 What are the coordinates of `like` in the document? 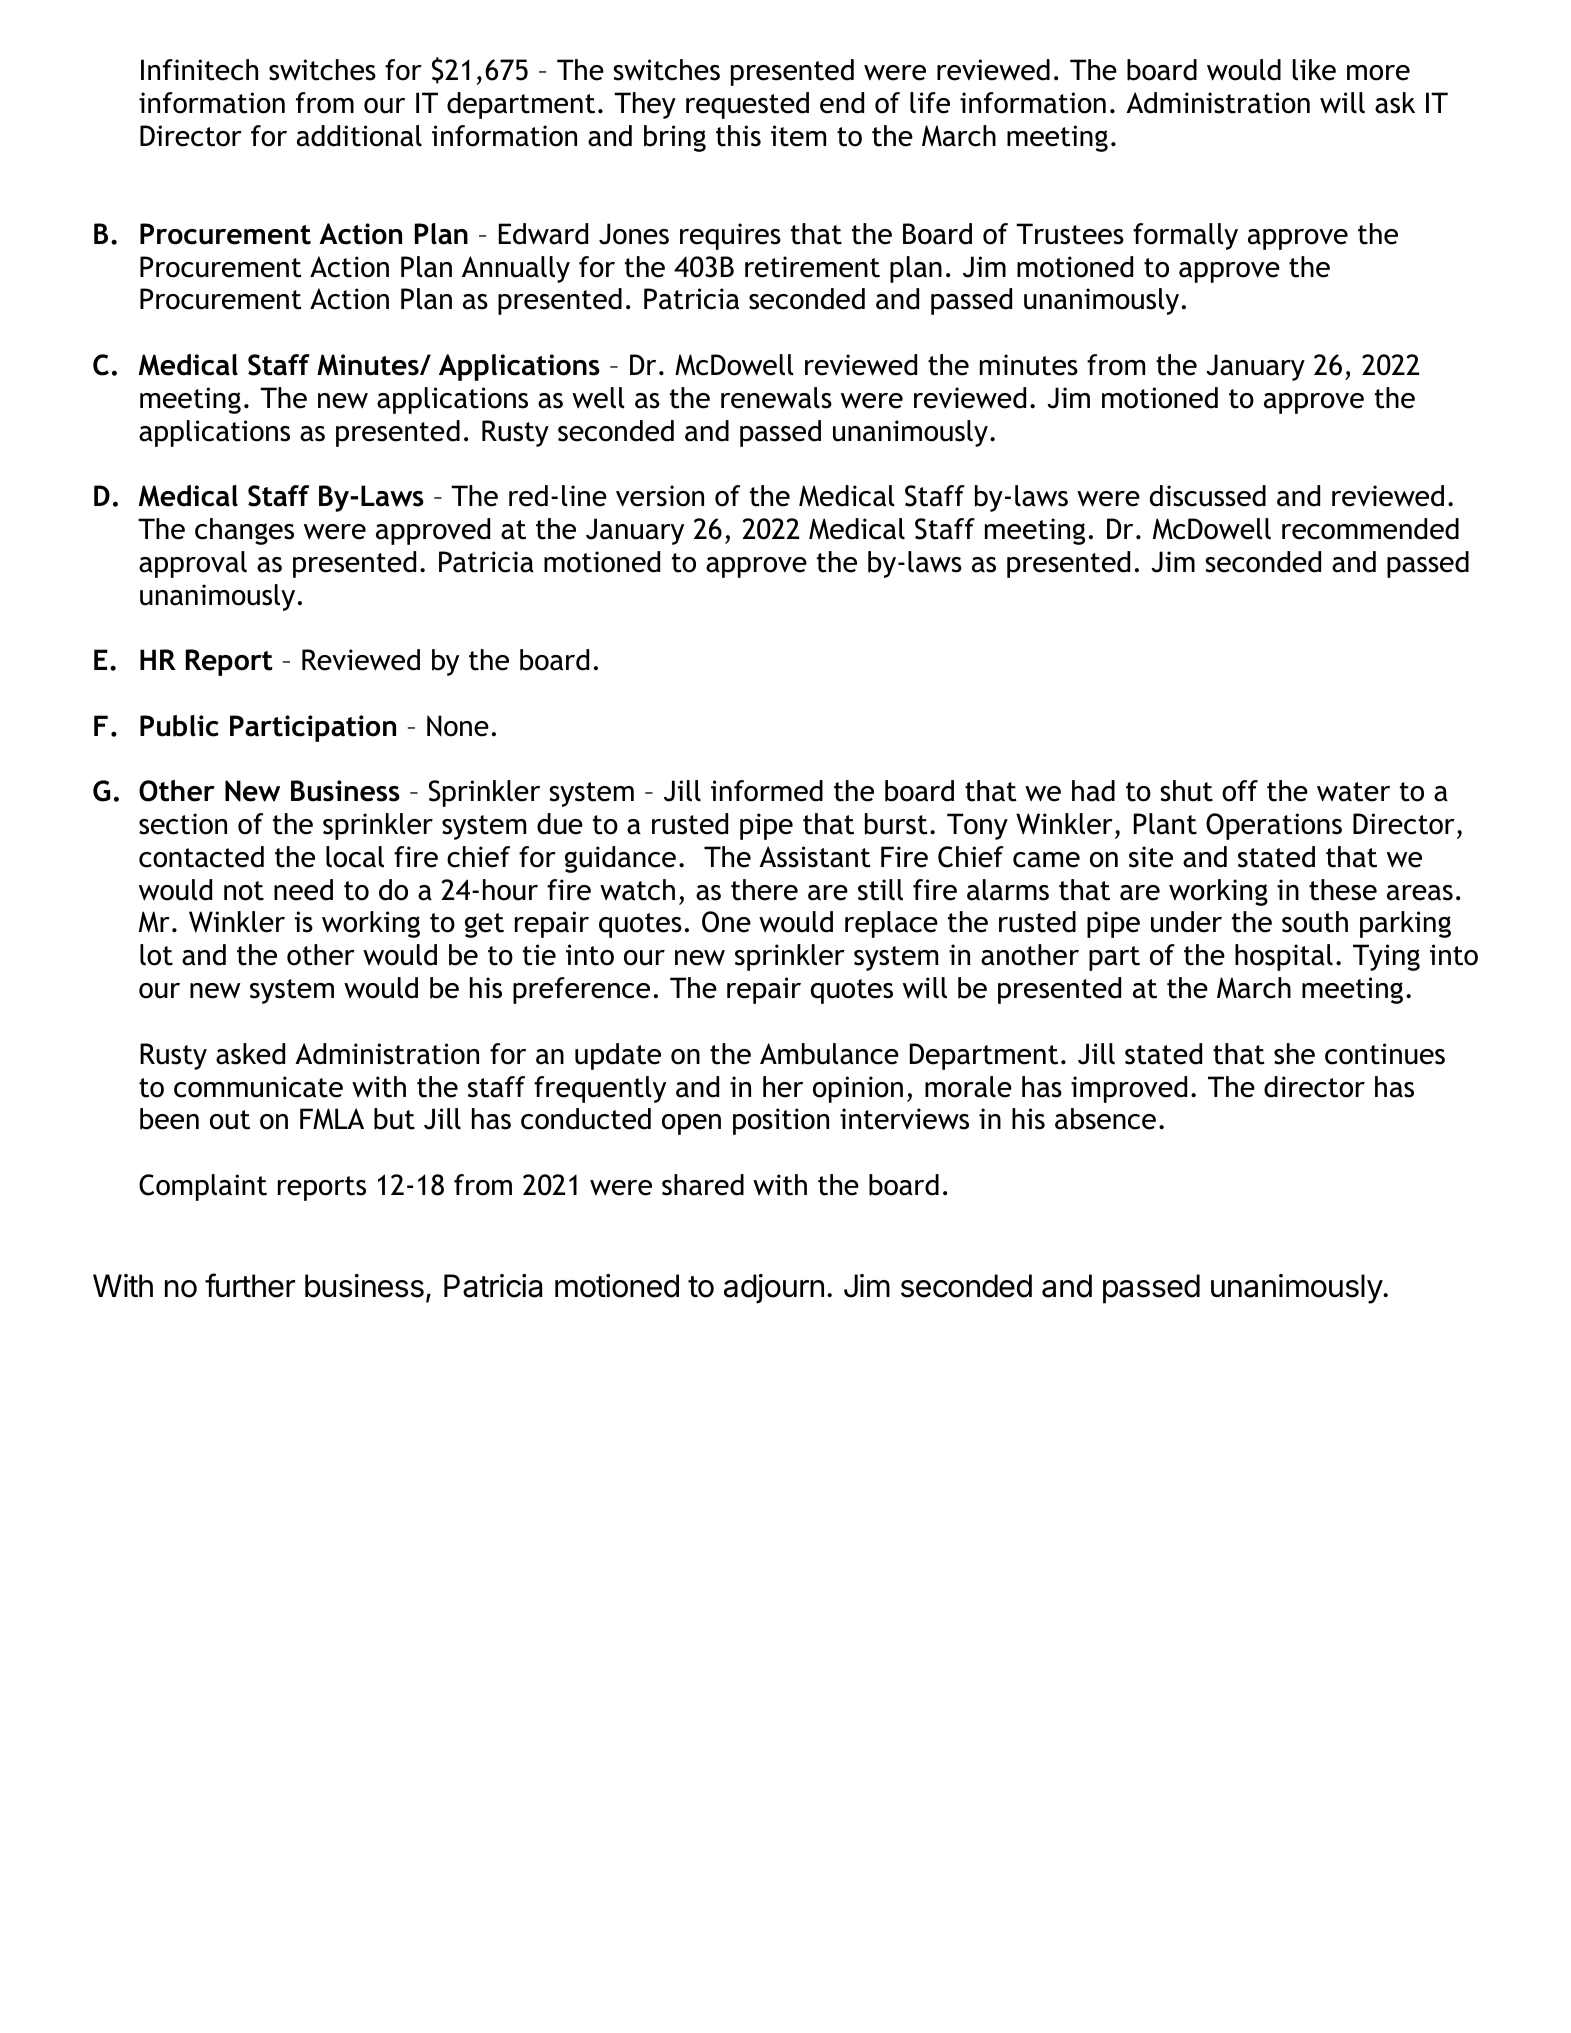 It's located at (1314, 70).
